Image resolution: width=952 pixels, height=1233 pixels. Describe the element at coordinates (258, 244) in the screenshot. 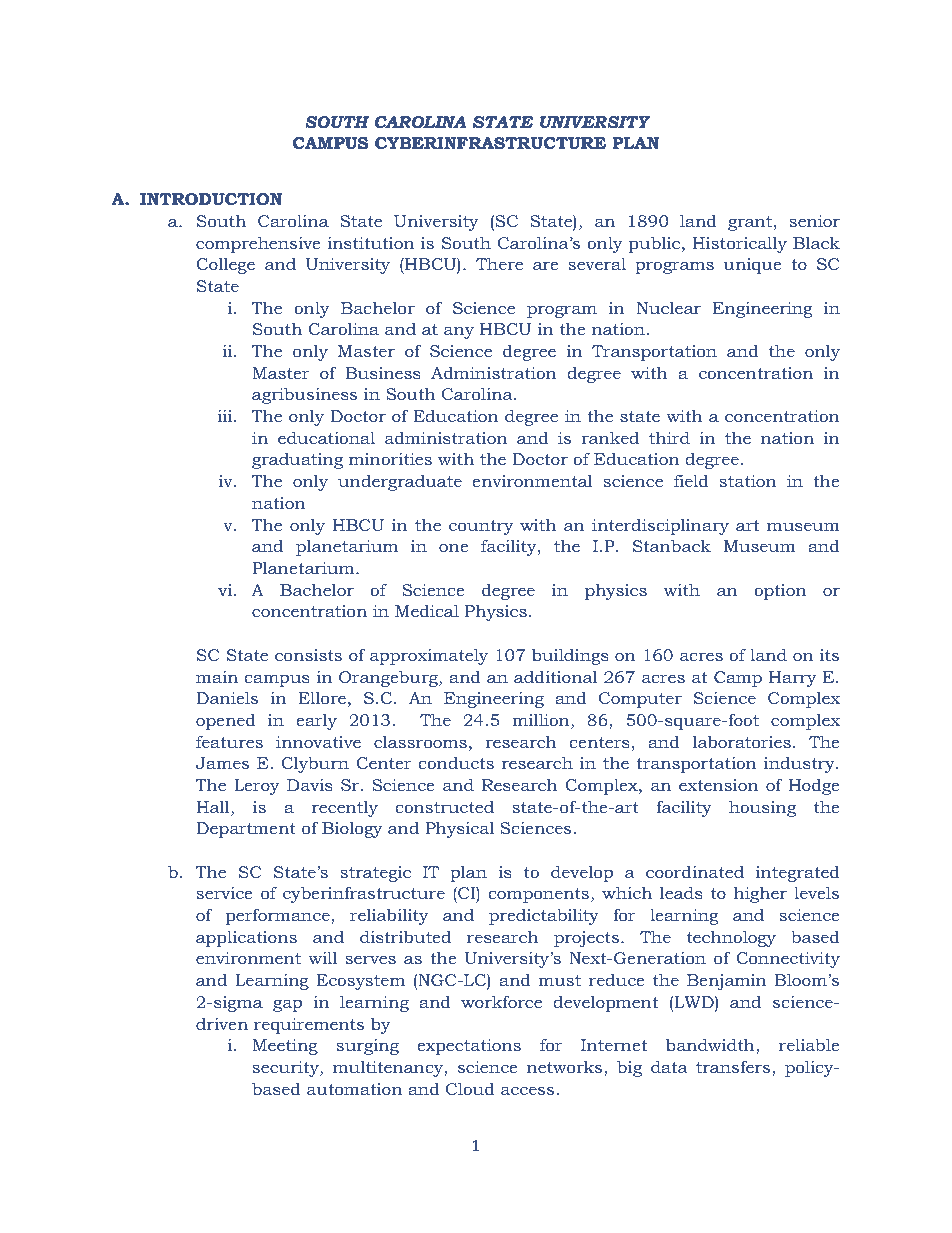

I see `comprehensive` at that location.
